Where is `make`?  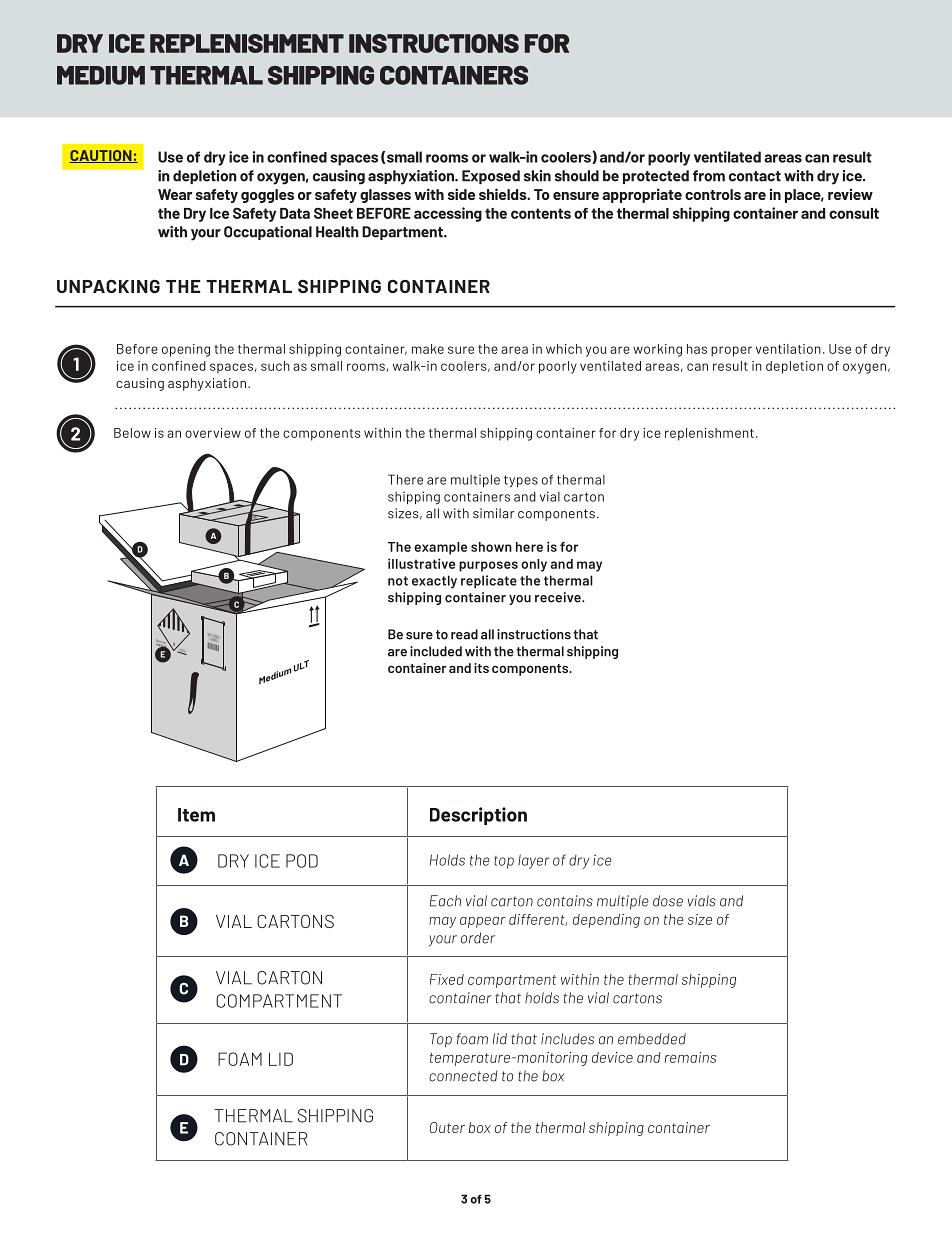
make is located at coordinates (428, 349).
